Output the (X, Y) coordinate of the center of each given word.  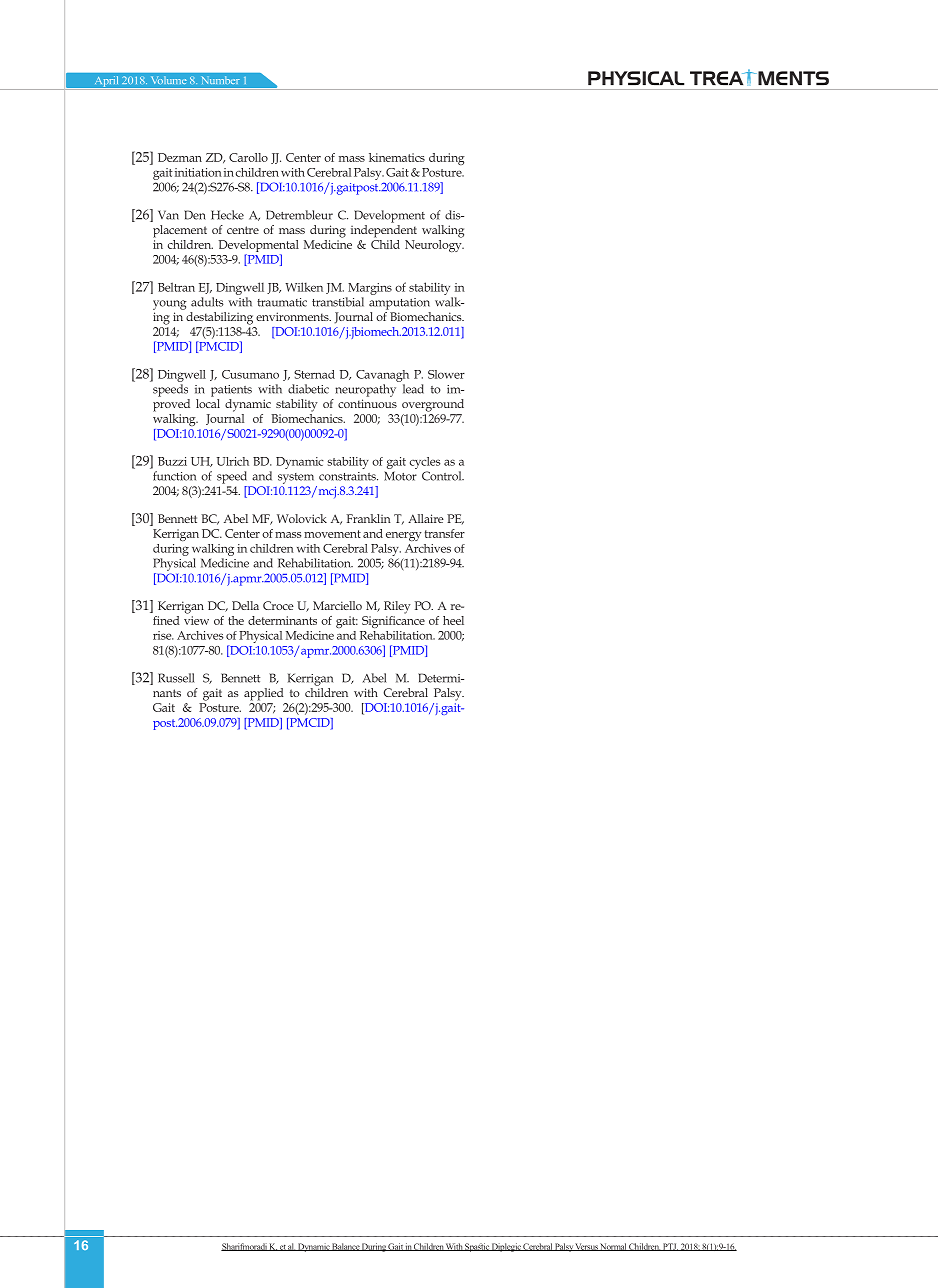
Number (218, 80)
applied (264, 694)
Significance (393, 620)
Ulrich (233, 461)
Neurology (434, 244)
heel (453, 620)
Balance (345, 1247)
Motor (400, 476)
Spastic (477, 1247)
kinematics (397, 157)
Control (443, 476)
